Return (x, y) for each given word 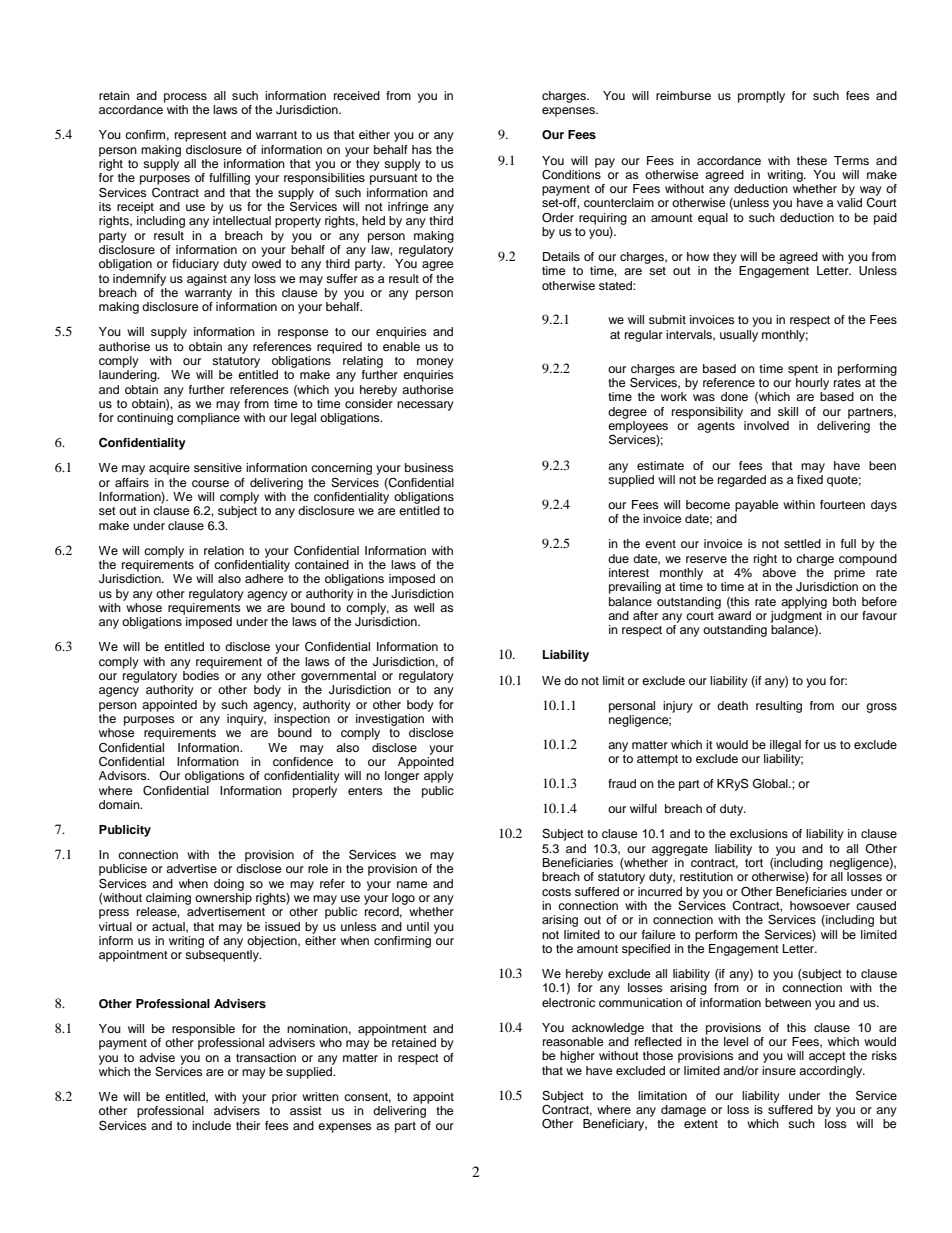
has (422, 149)
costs (556, 892)
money (435, 363)
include (211, 1125)
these (812, 160)
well (424, 607)
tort (754, 863)
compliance (208, 419)
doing (229, 885)
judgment (798, 615)
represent (201, 136)
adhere (264, 578)
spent (803, 370)
